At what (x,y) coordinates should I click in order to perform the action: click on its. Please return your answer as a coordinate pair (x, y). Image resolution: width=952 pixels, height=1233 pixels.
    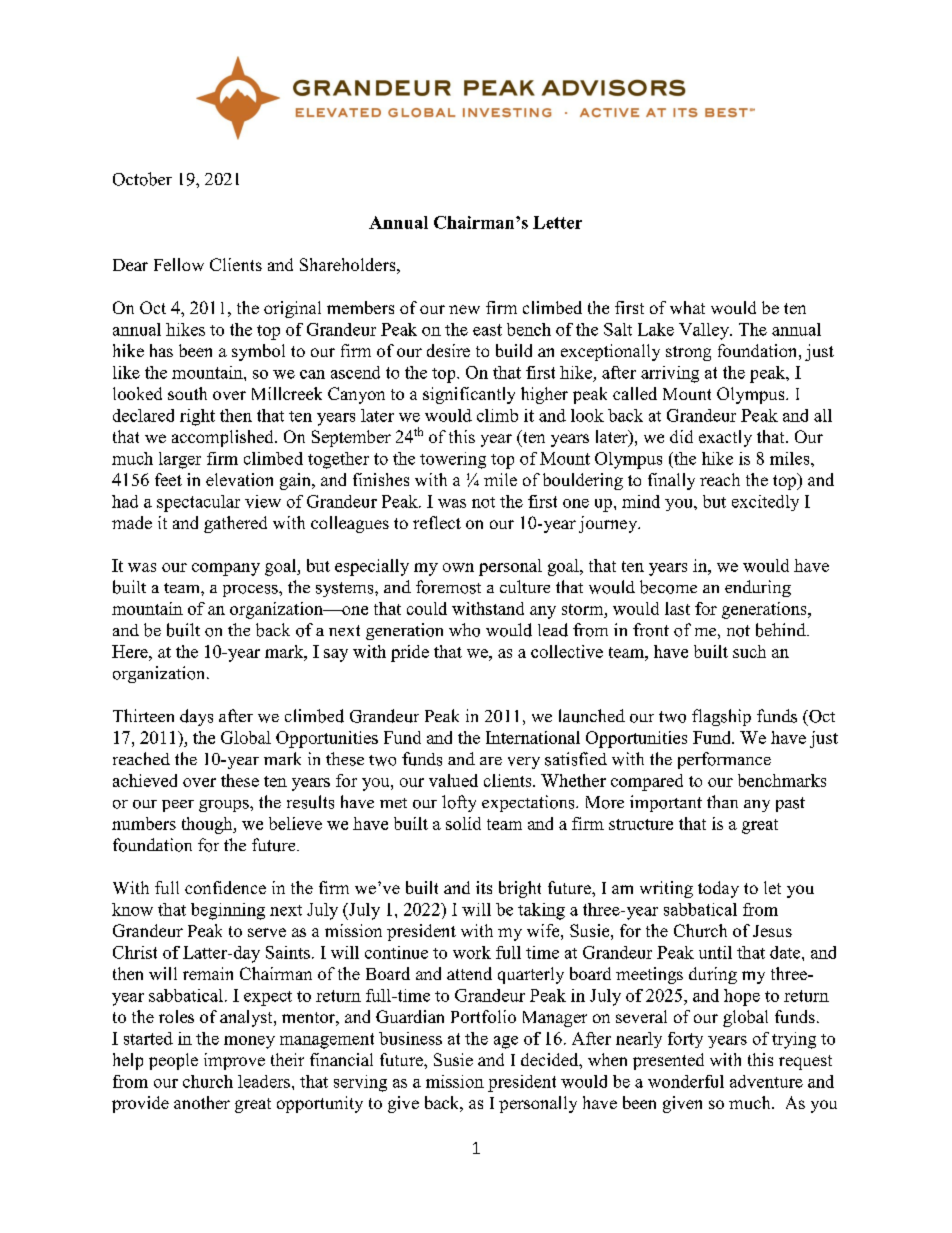
    Looking at the image, I should click on (484, 887).
